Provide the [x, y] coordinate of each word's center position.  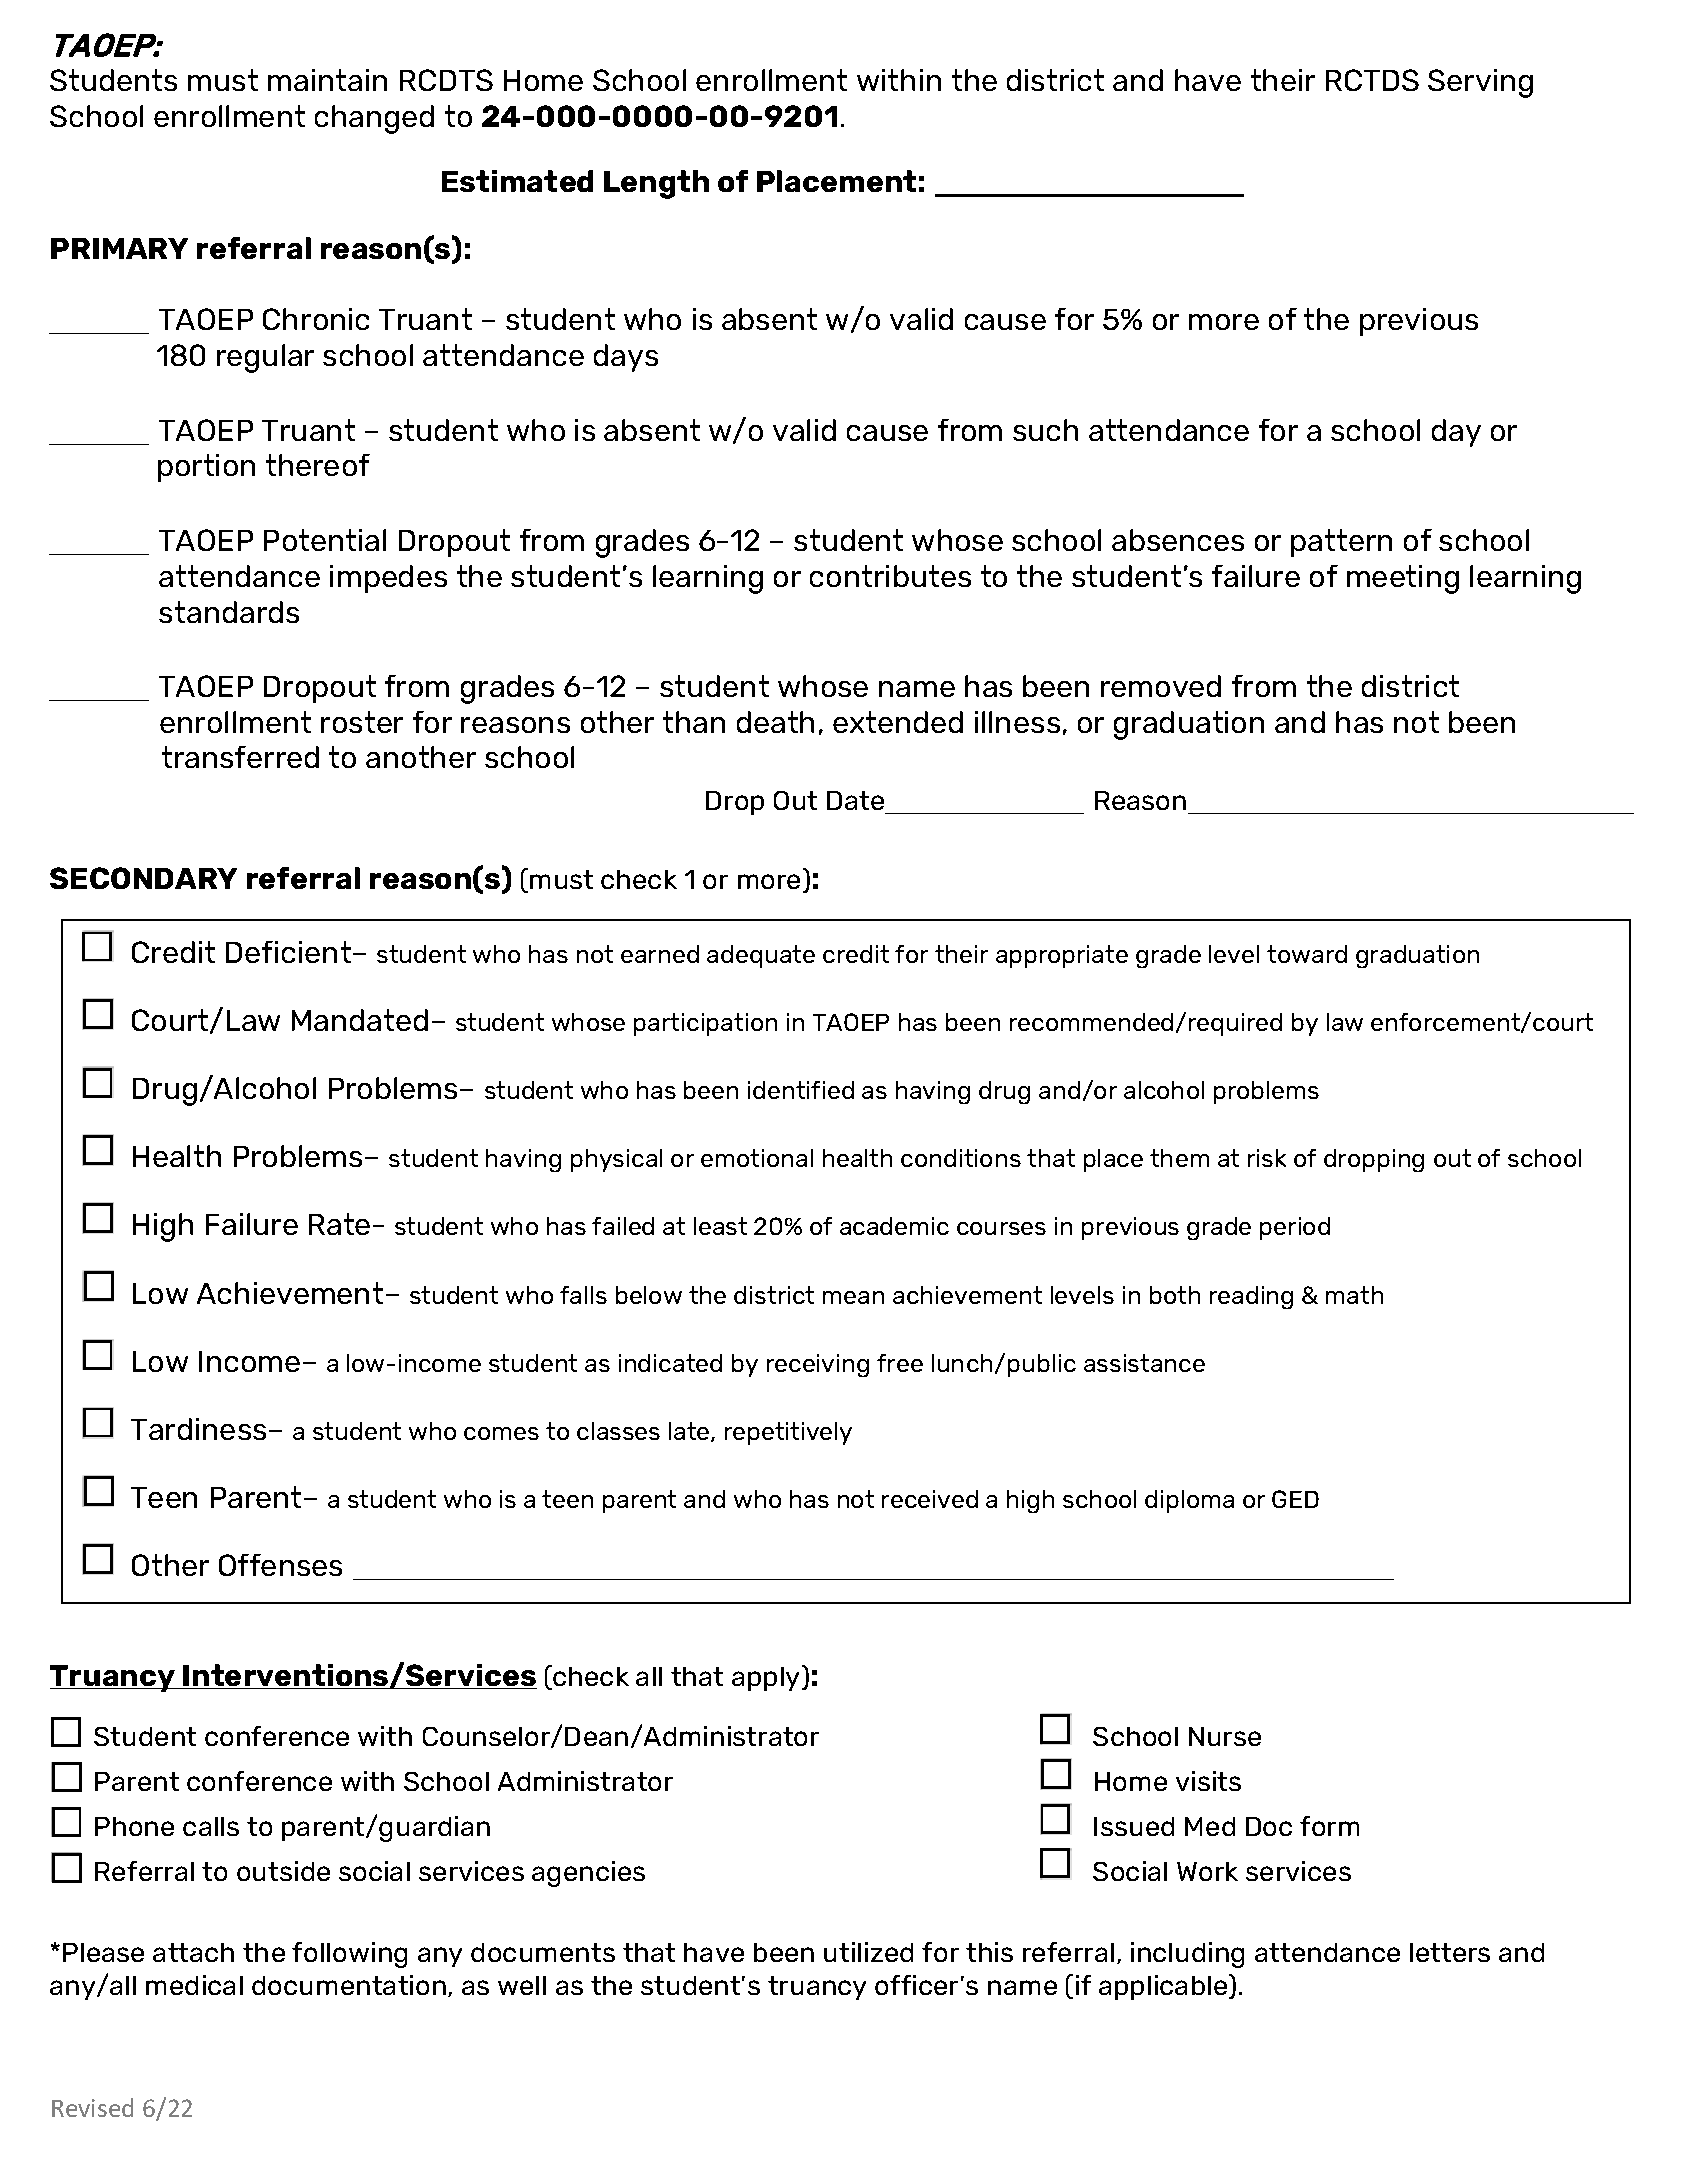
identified [801, 1090]
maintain [327, 80]
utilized [868, 1952]
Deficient [290, 952]
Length [656, 184]
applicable [1164, 1987]
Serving [1480, 83]
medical [194, 1985]
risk [1267, 1158]
